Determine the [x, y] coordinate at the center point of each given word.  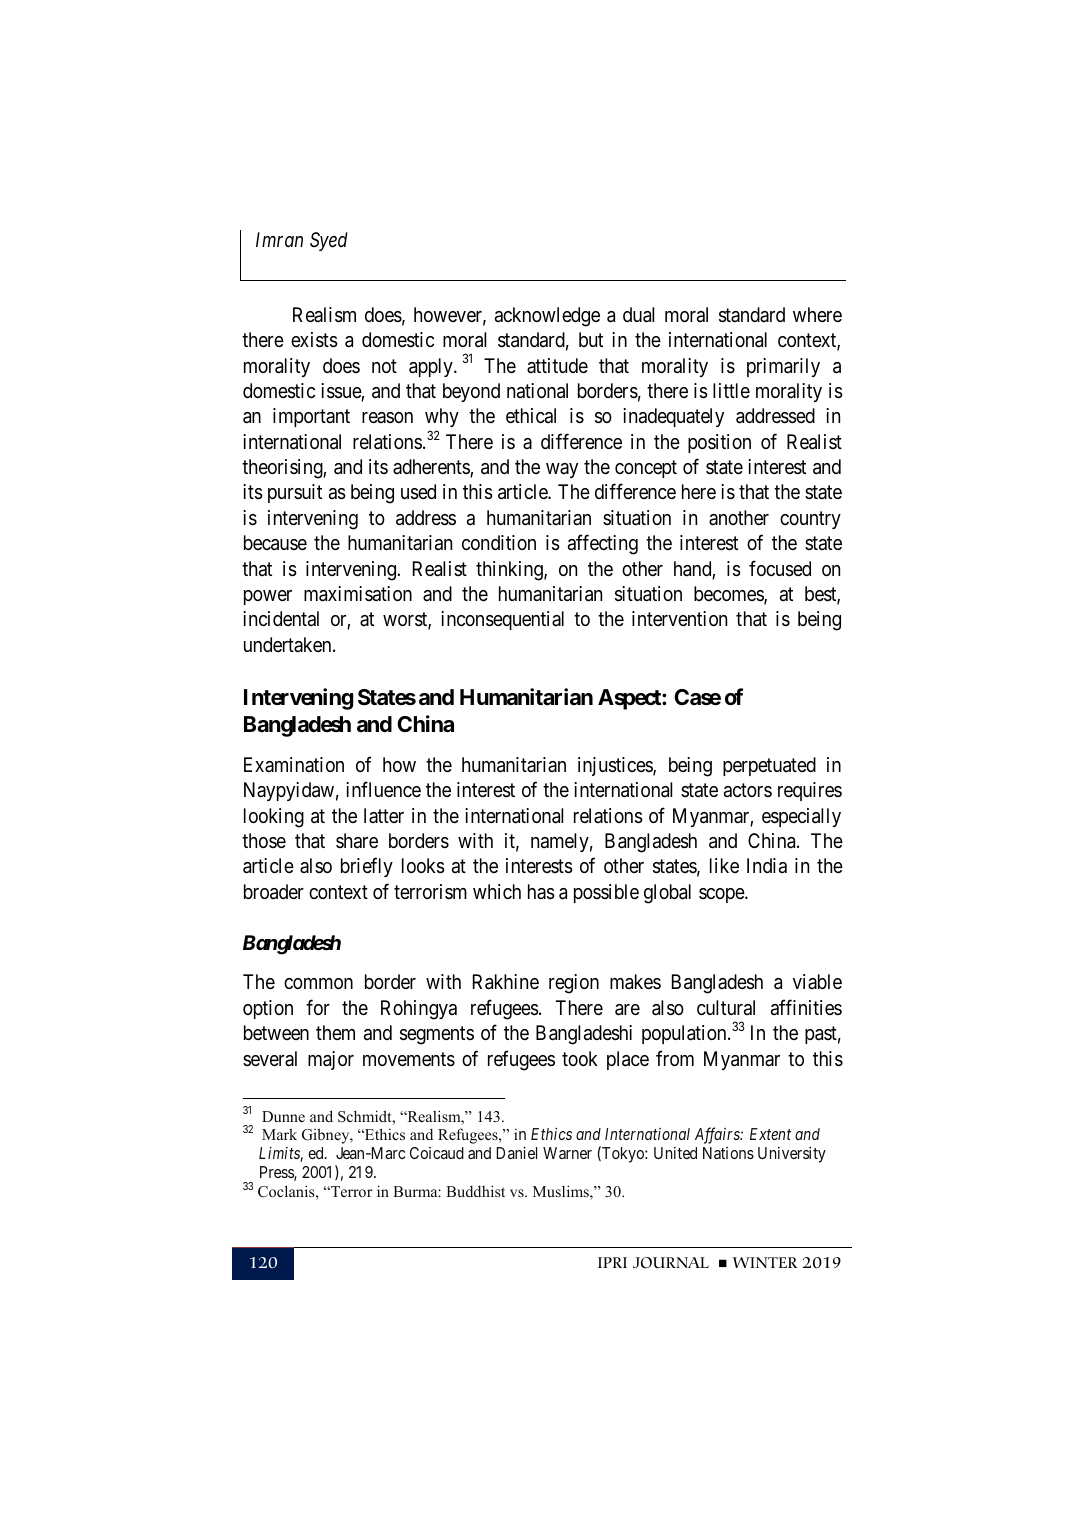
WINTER [765, 1262]
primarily [783, 367]
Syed [329, 241]
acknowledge [547, 317]
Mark [279, 1134]
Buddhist [475, 1191]
